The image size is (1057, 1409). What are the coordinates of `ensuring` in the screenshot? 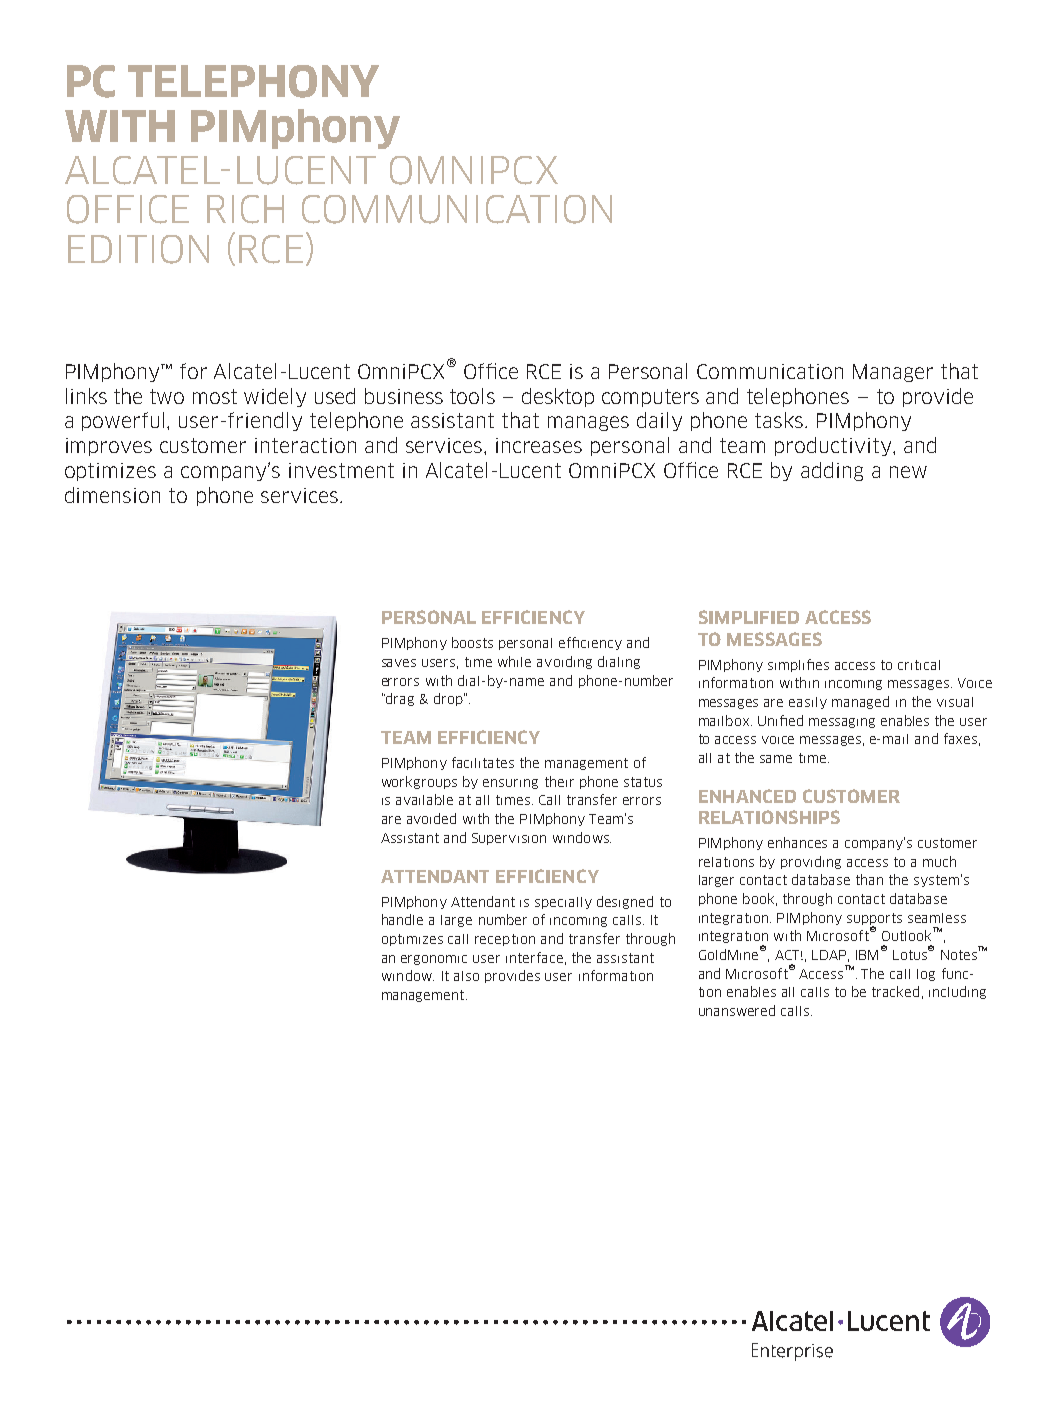 It's located at (510, 784).
